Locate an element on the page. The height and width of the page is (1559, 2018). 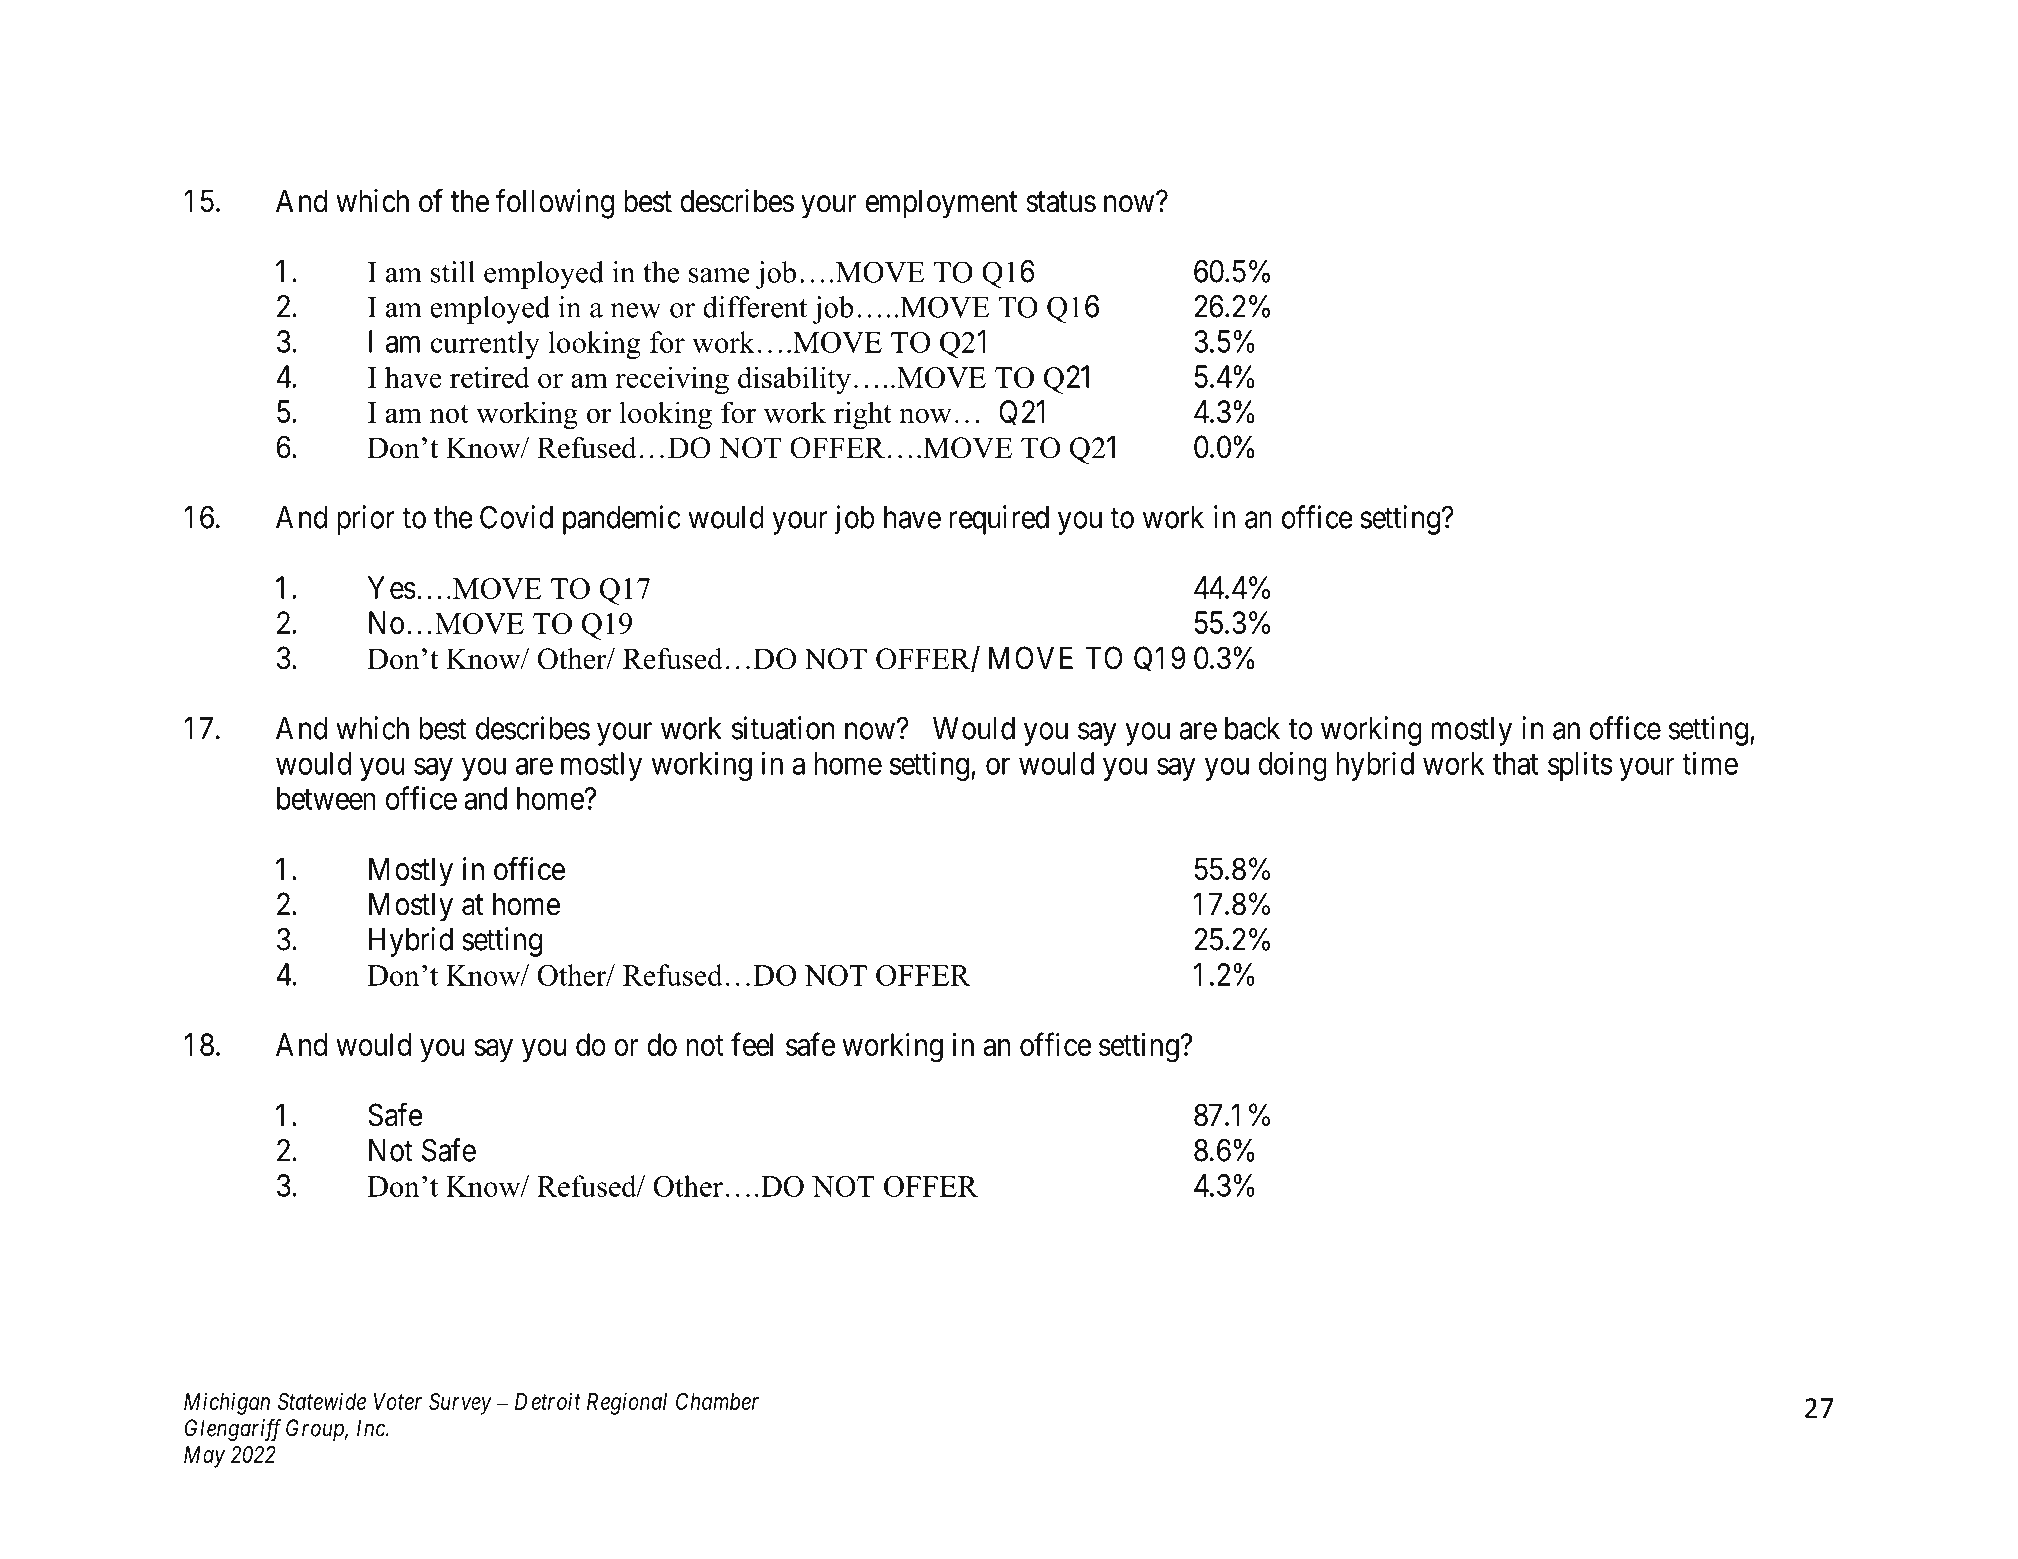
Chamber is located at coordinates (717, 1401).
